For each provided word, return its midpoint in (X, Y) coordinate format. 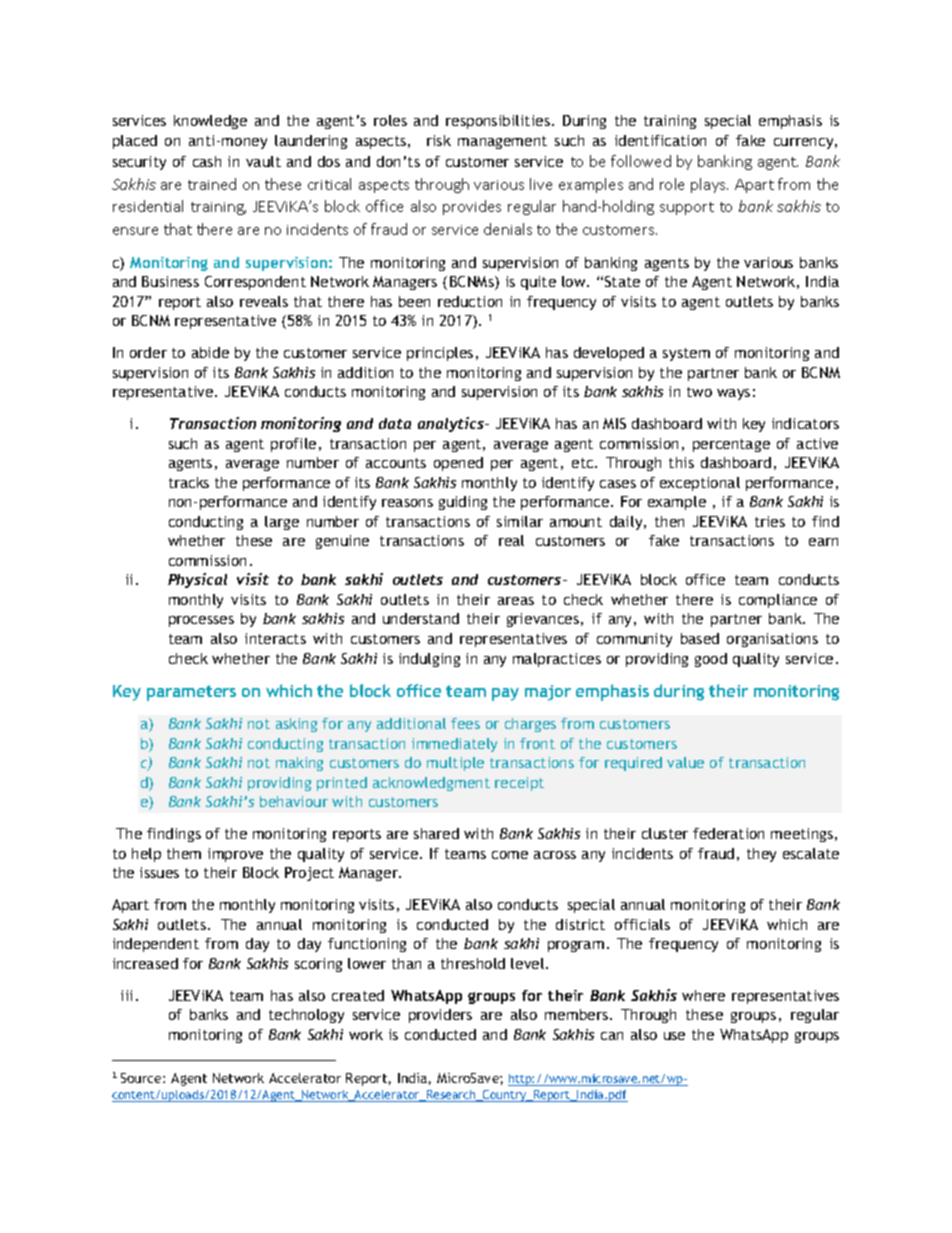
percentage (731, 445)
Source (142, 1078)
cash (207, 161)
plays (709, 185)
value (685, 762)
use (674, 1036)
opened (458, 464)
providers (440, 1016)
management (502, 142)
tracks (189, 482)
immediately (454, 745)
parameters (191, 693)
